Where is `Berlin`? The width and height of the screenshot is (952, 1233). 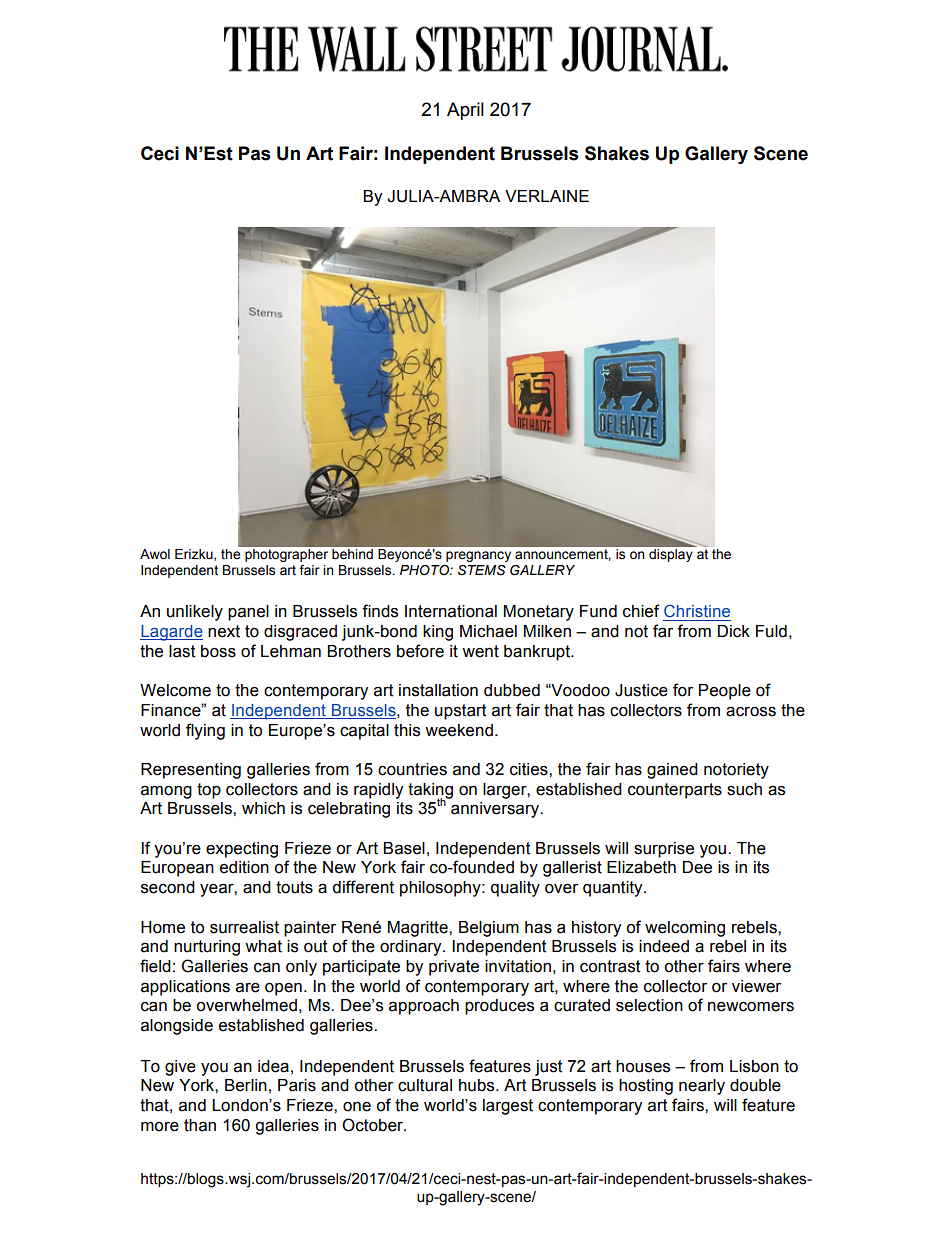 Berlin is located at coordinates (246, 1085).
